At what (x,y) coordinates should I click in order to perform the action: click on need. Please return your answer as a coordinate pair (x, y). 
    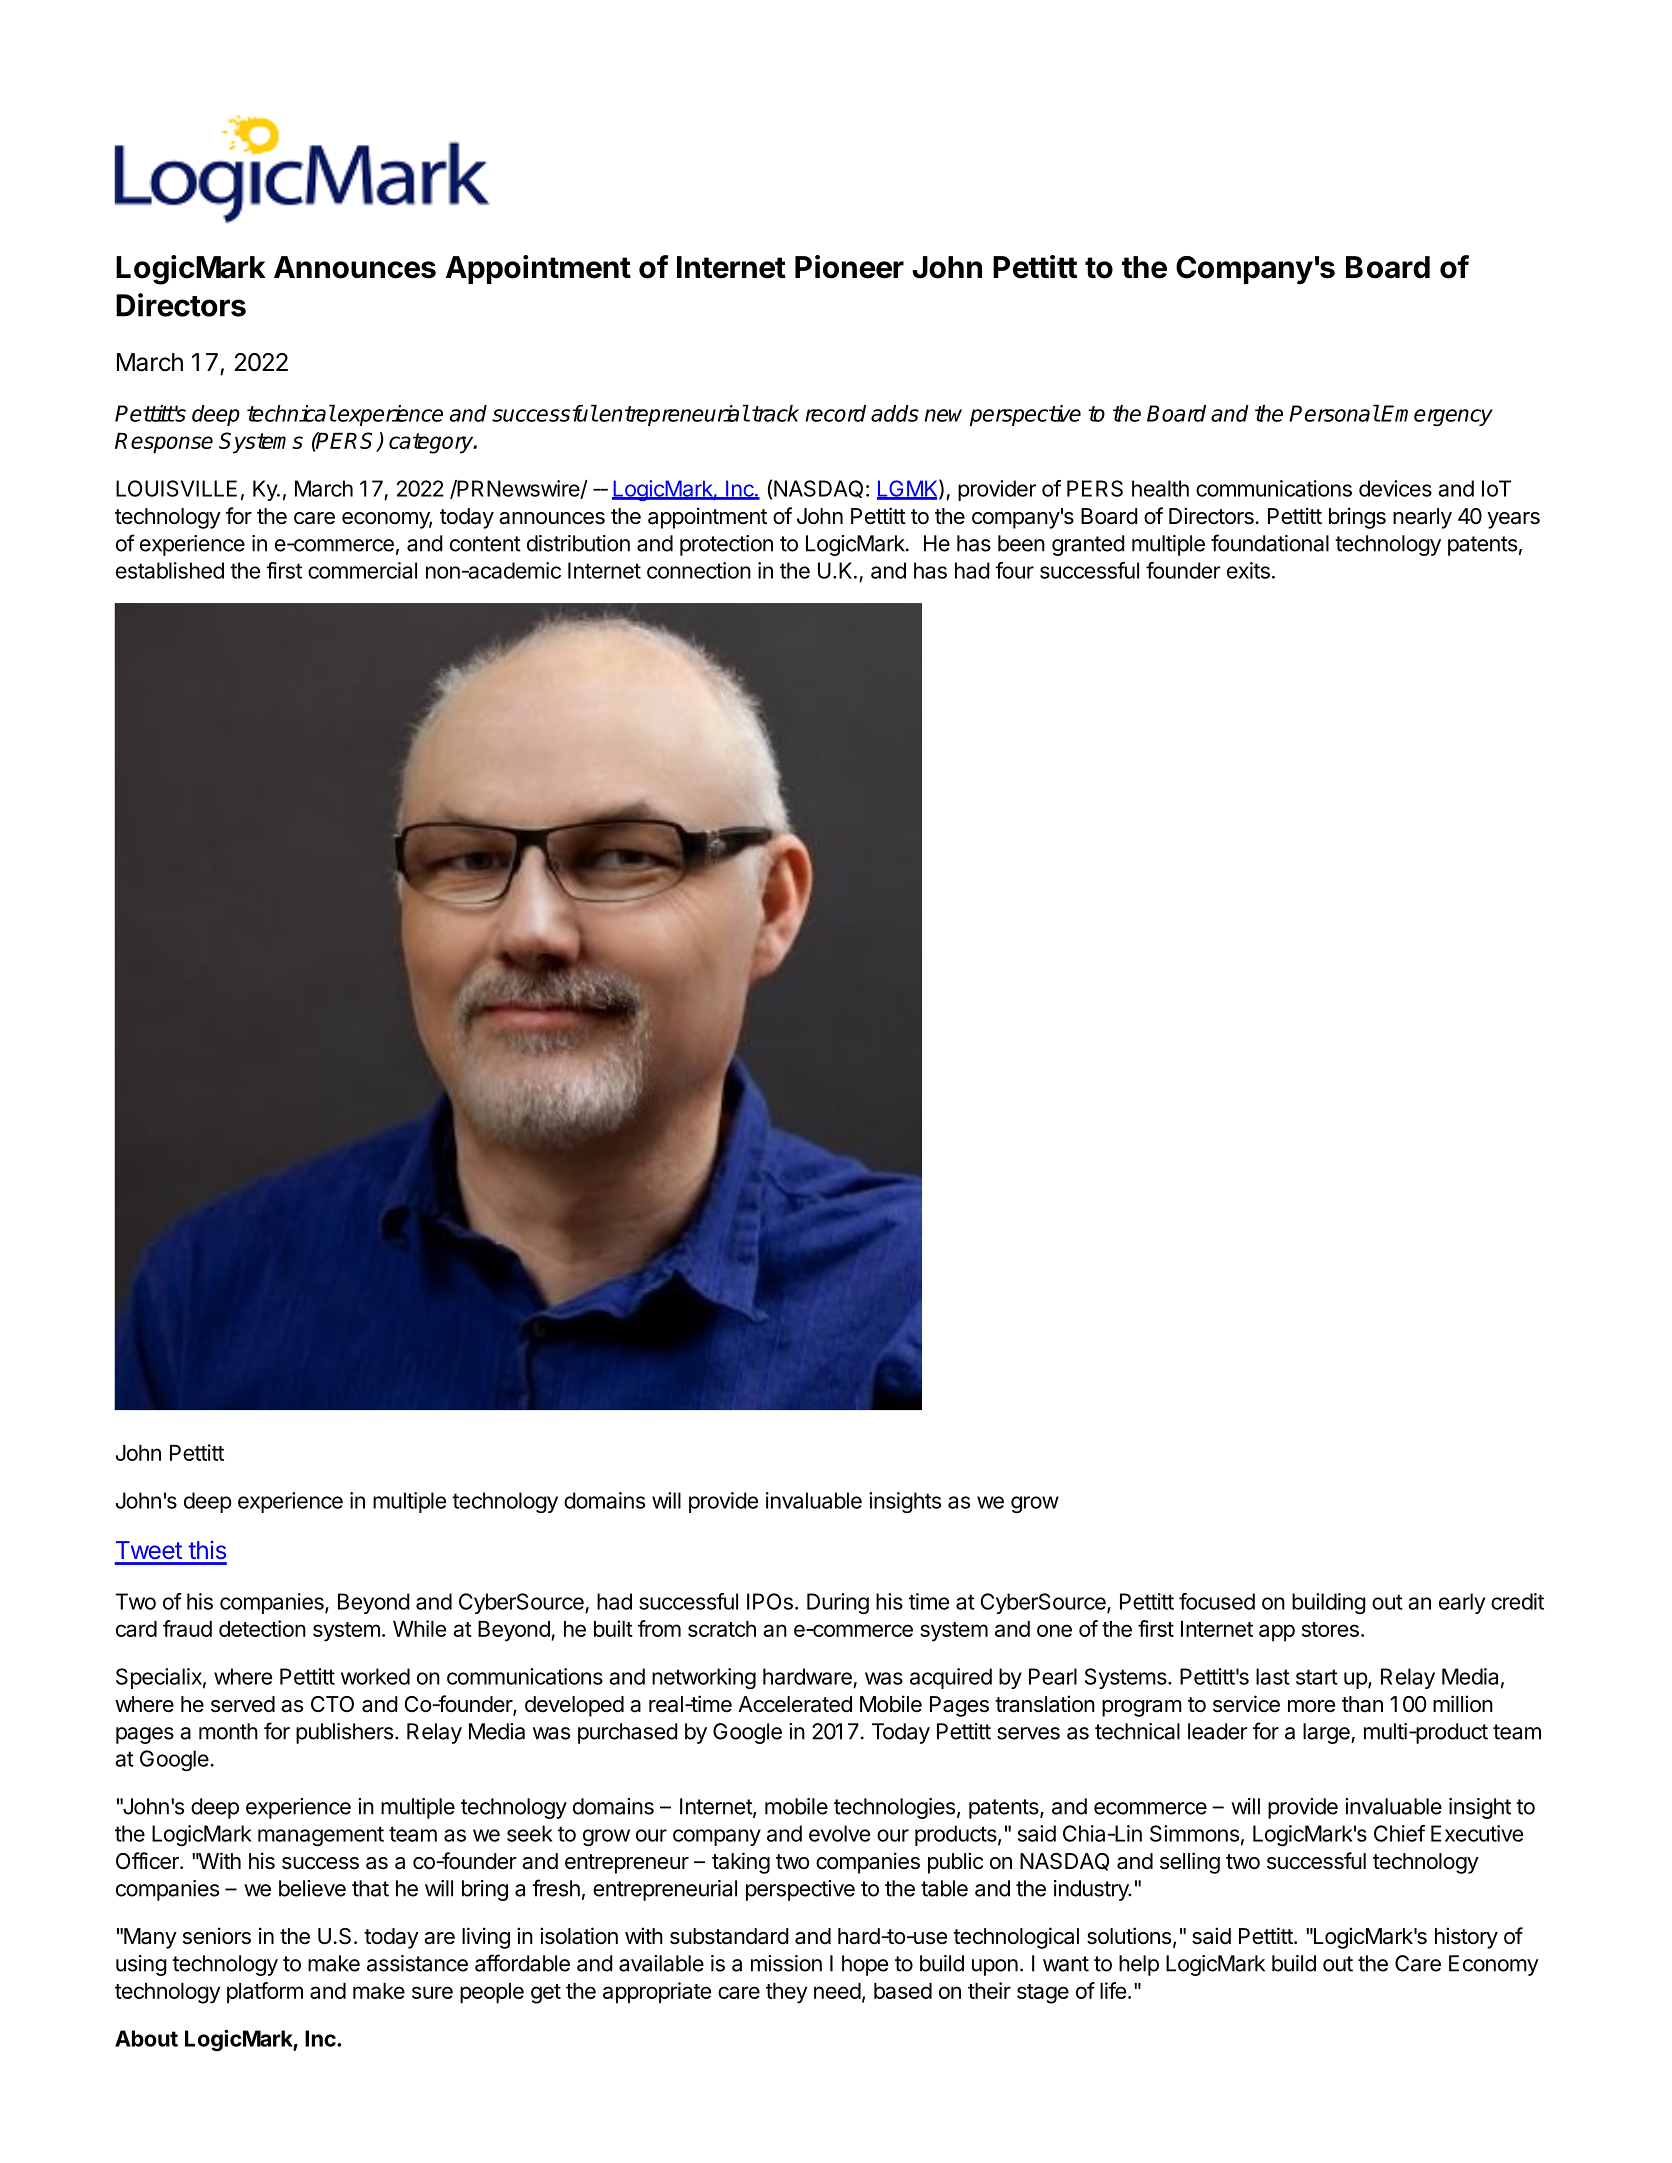
    Looking at the image, I should click on (837, 1991).
